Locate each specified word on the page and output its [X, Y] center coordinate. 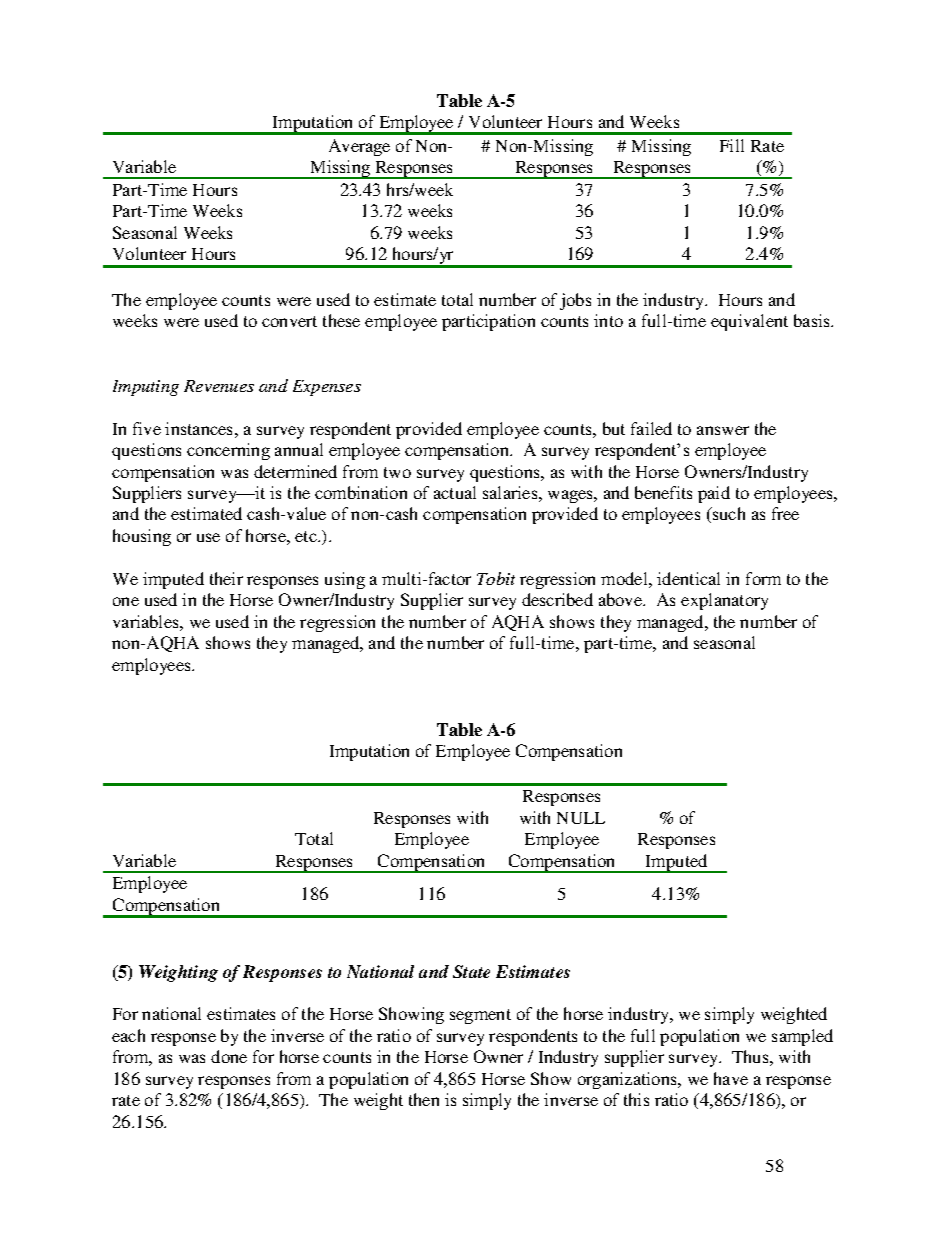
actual [455, 492]
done [229, 1056]
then [424, 1099]
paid [714, 494]
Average [359, 147]
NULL [581, 818]
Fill [732, 145]
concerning [228, 451]
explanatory [724, 601]
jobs [575, 301]
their [226, 578]
